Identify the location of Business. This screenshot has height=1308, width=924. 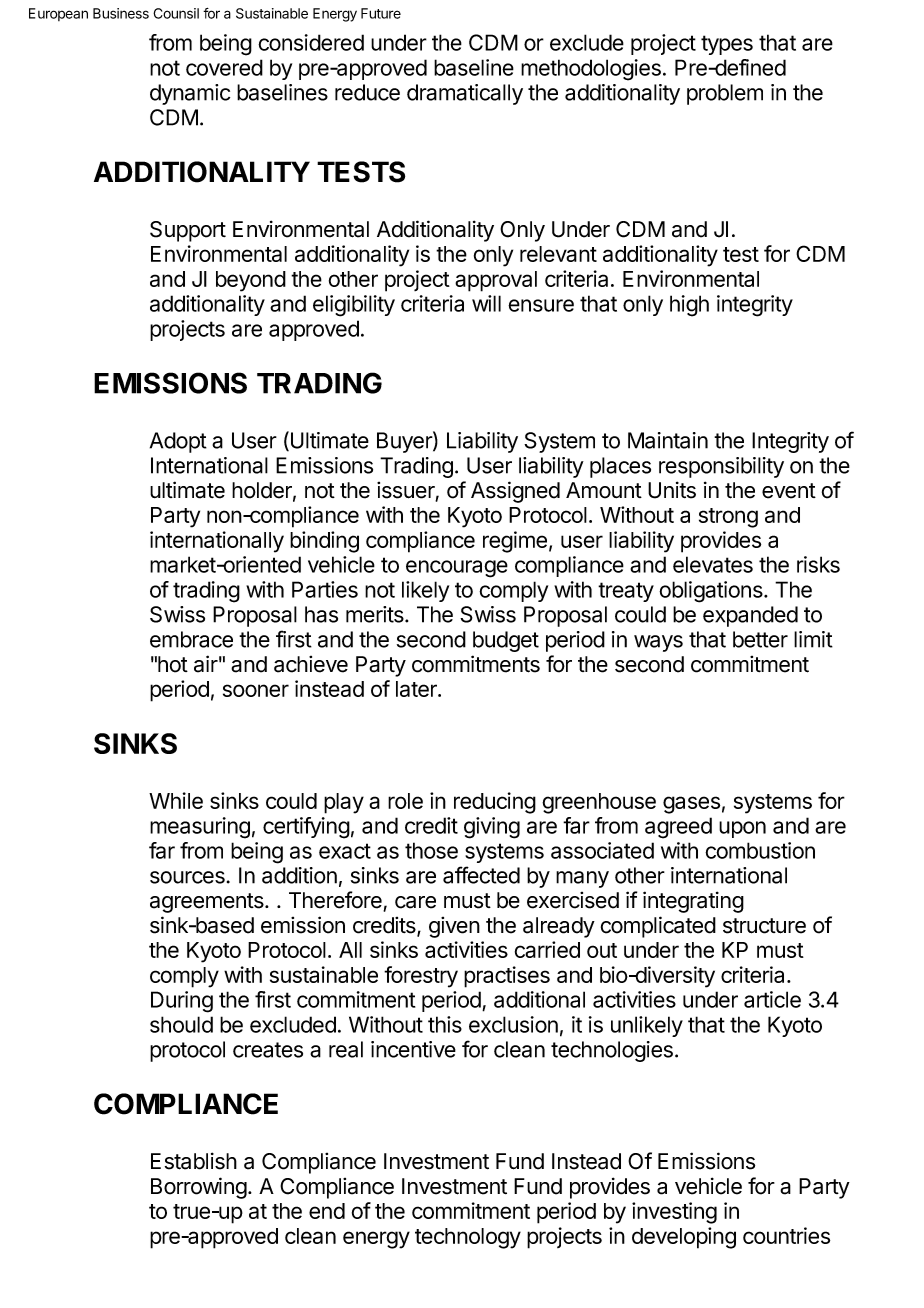
(121, 13).
